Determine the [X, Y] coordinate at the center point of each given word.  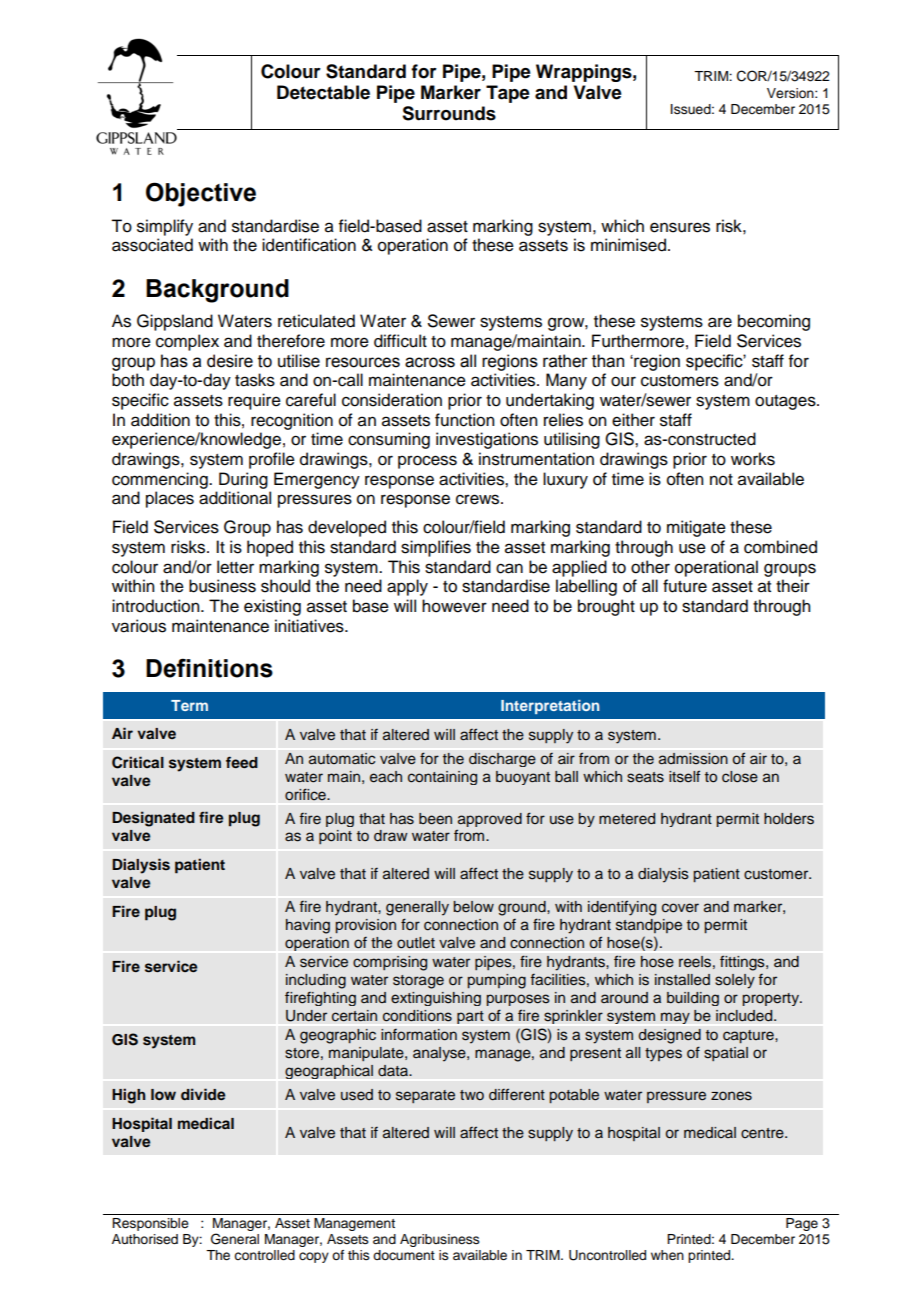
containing [442, 778]
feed [242, 762]
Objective [201, 194]
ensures [680, 227]
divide [203, 1094]
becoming [774, 322]
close [740, 777]
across [430, 362]
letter [235, 567]
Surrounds [449, 113]
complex [187, 342]
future [685, 586]
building [693, 999]
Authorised [145, 1239]
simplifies [436, 548]
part [470, 1017]
